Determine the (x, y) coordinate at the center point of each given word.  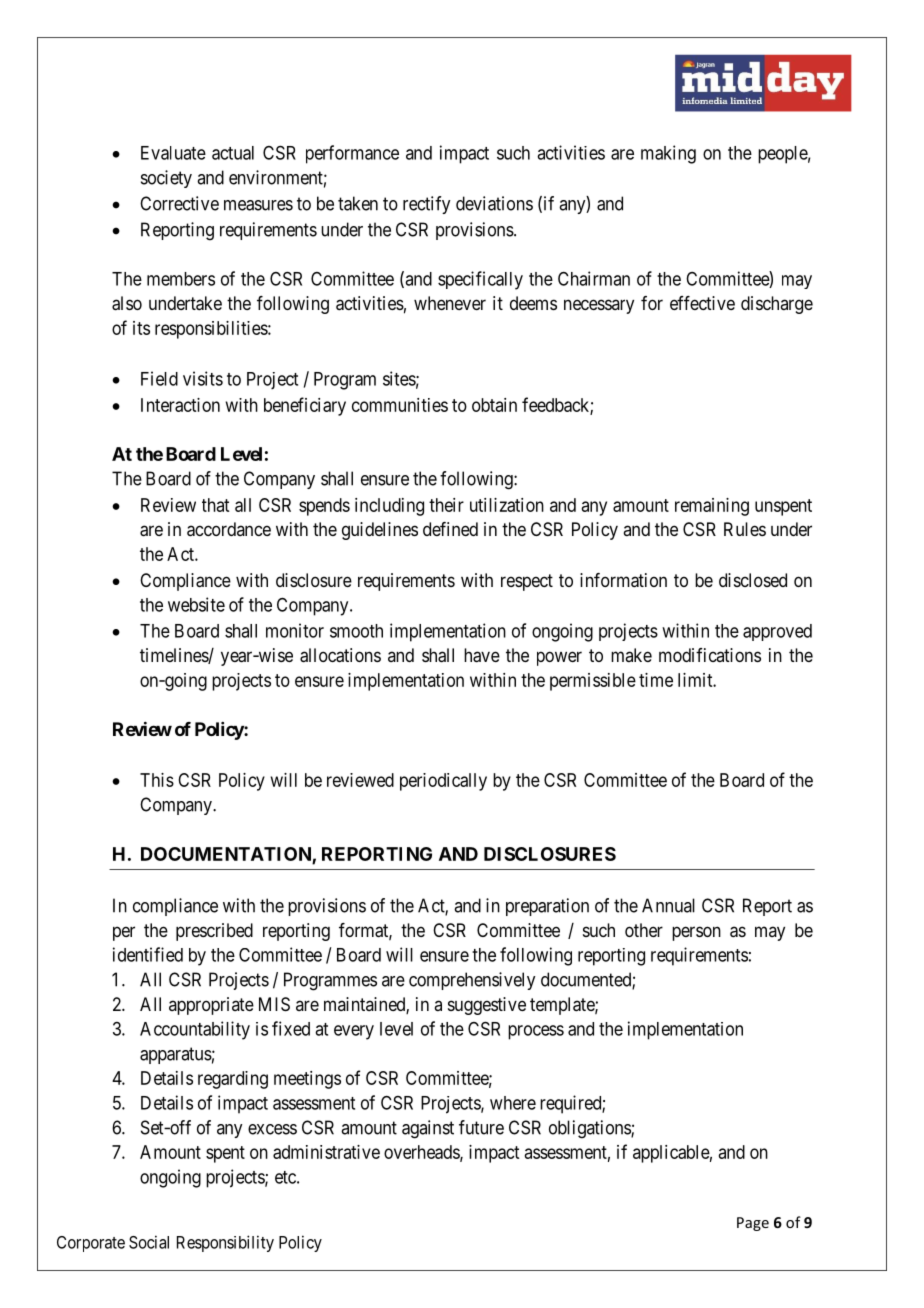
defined (450, 529)
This (157, 780)
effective (702, 303)
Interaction (180, 405)
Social (149, 1242)
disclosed (753, 580)
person (696, 933)
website (196, 604)
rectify (426, 205)
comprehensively (472, 981)
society (166, 179)
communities (400, 405)
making (668, 154)
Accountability (195, 1030)
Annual (668, 905)
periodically (443, 782)
